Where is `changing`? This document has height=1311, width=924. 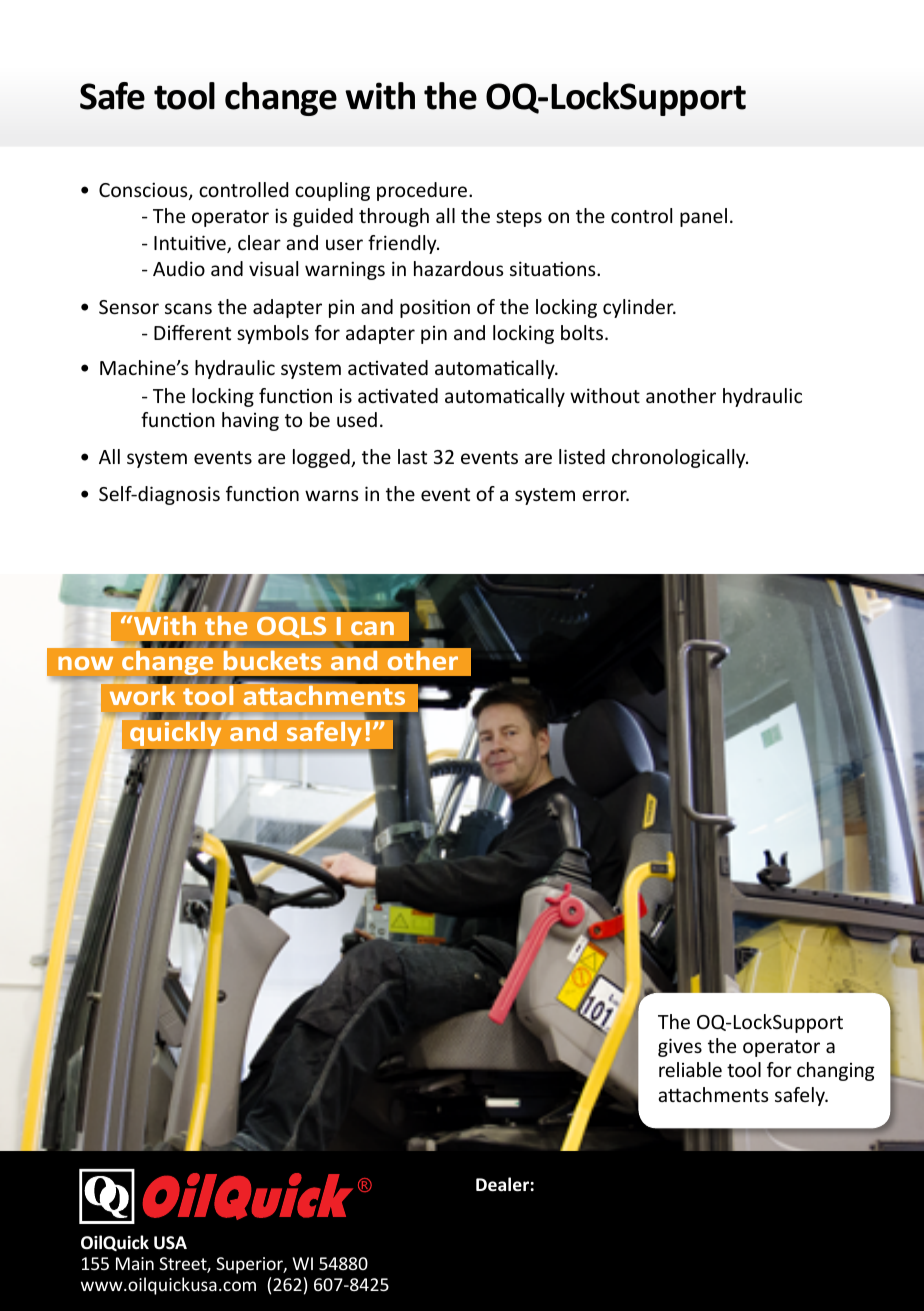 changing is located at coordinates (835, 1071).
